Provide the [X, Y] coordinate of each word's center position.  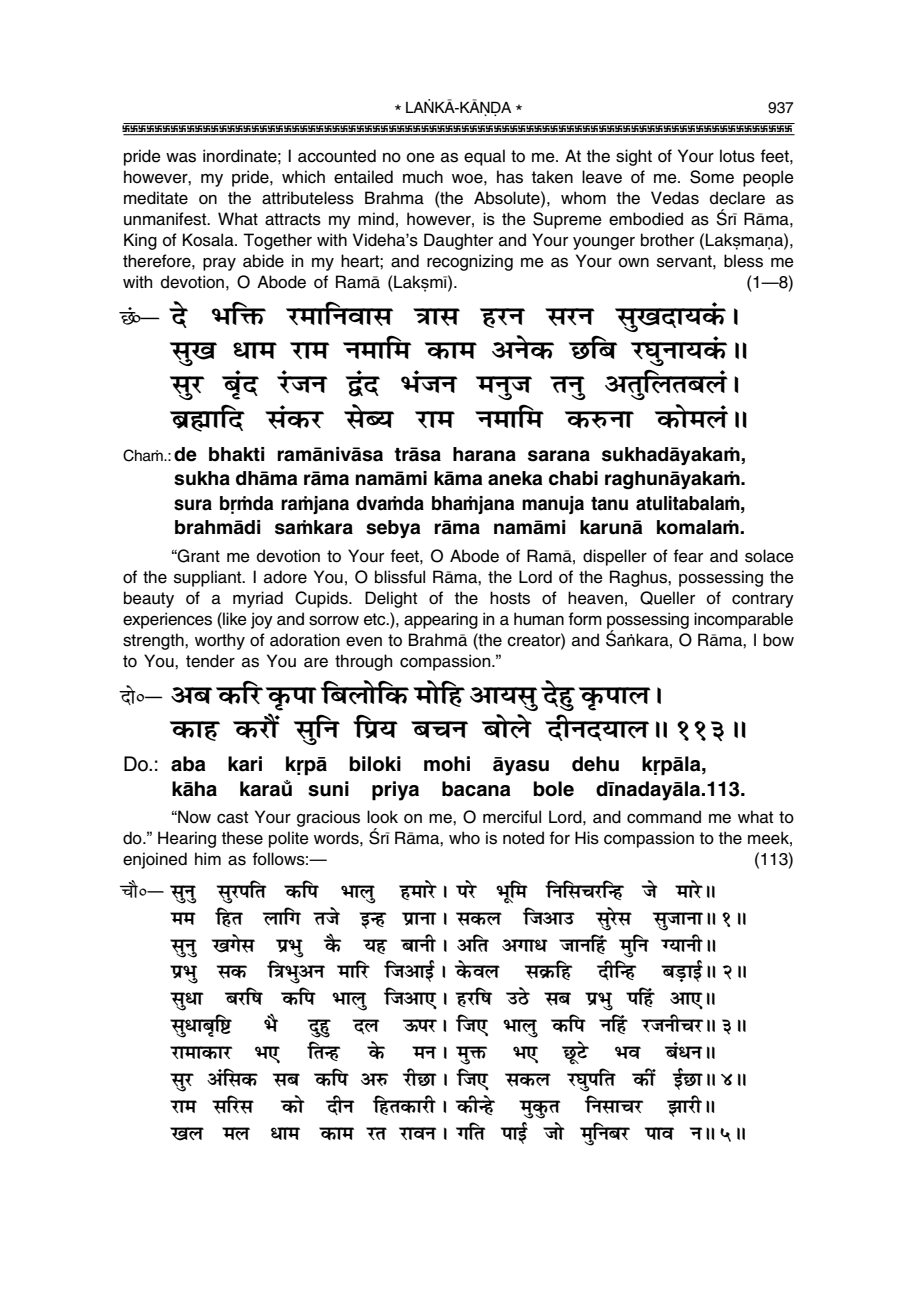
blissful [400, 577]
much [423, 177]
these [242, 838]
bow [778, 640]
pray [219, 264]
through [363, 662]
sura [193, 505]
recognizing [470, 262]
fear [688, 556]
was [181, 157]
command [664, 817]
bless [743, 261]
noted [523, 838]
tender [210, 661]
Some [712, 177]
